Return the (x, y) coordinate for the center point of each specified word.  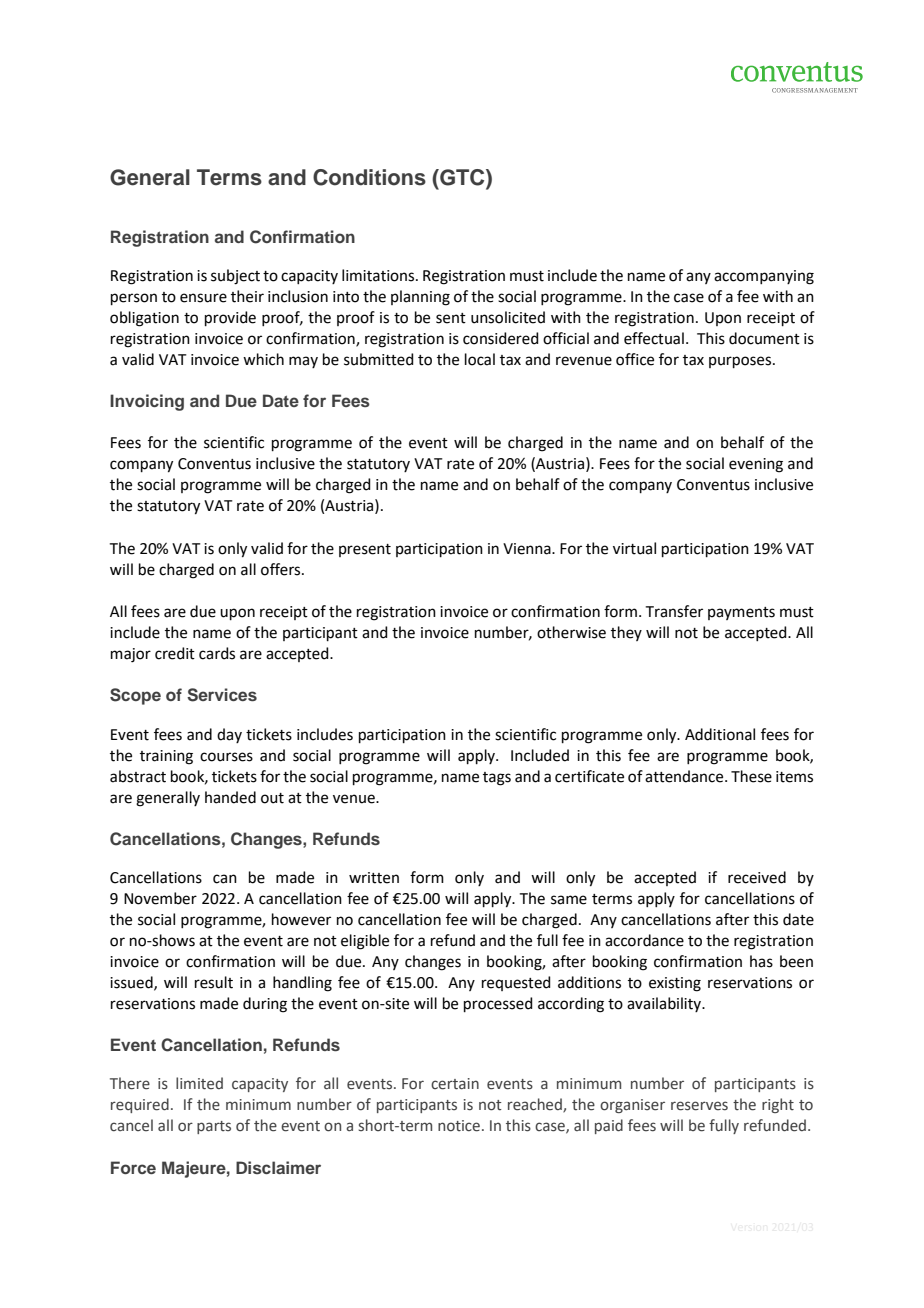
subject (235, 277)
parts (214, 1127)
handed (230, 797)
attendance (685, 776)
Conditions (369, 177)
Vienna (528, 549)
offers (282, 569)
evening (756, 465)
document (764, 338)
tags (497, 779)
